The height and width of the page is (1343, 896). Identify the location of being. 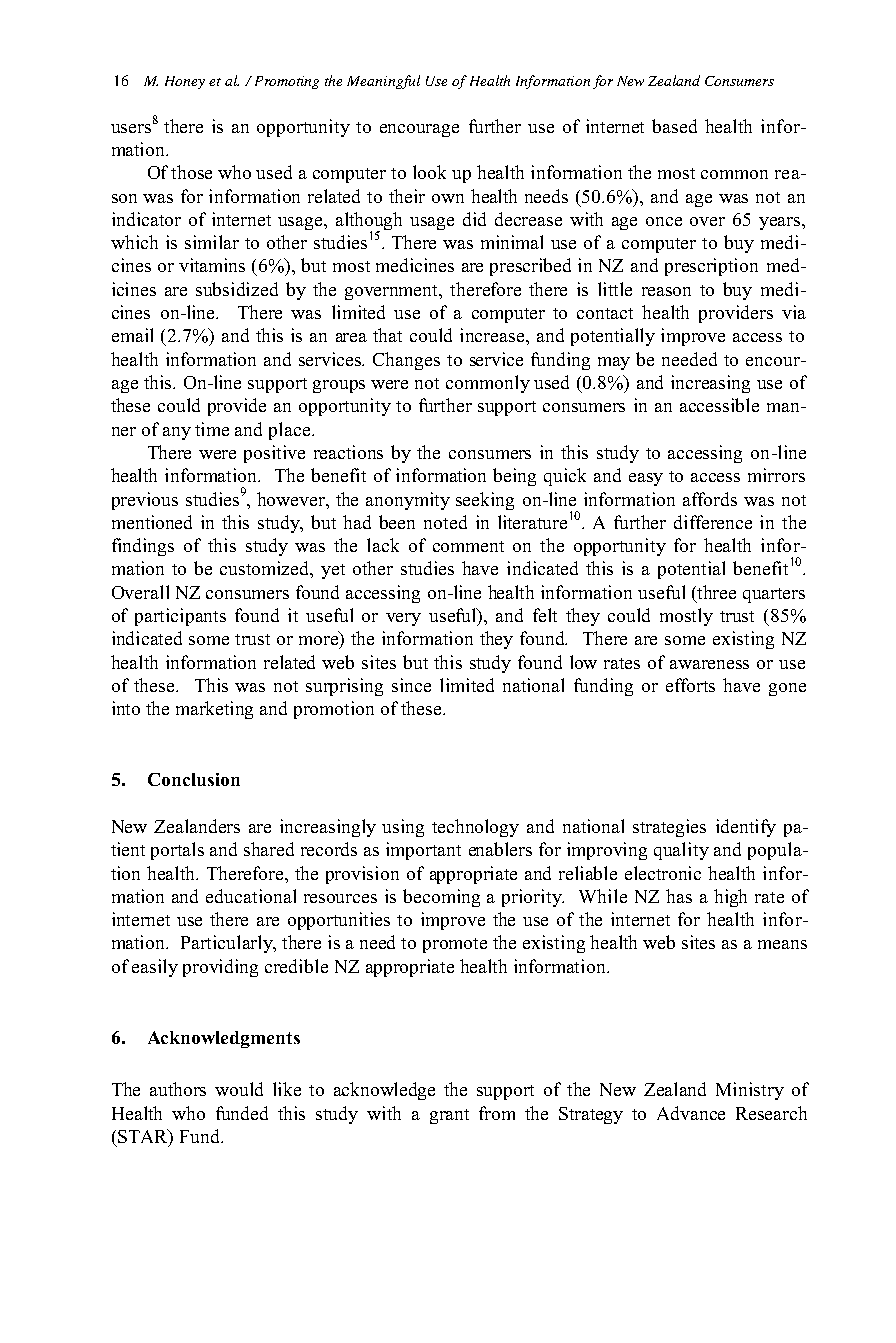
(514, 477).
